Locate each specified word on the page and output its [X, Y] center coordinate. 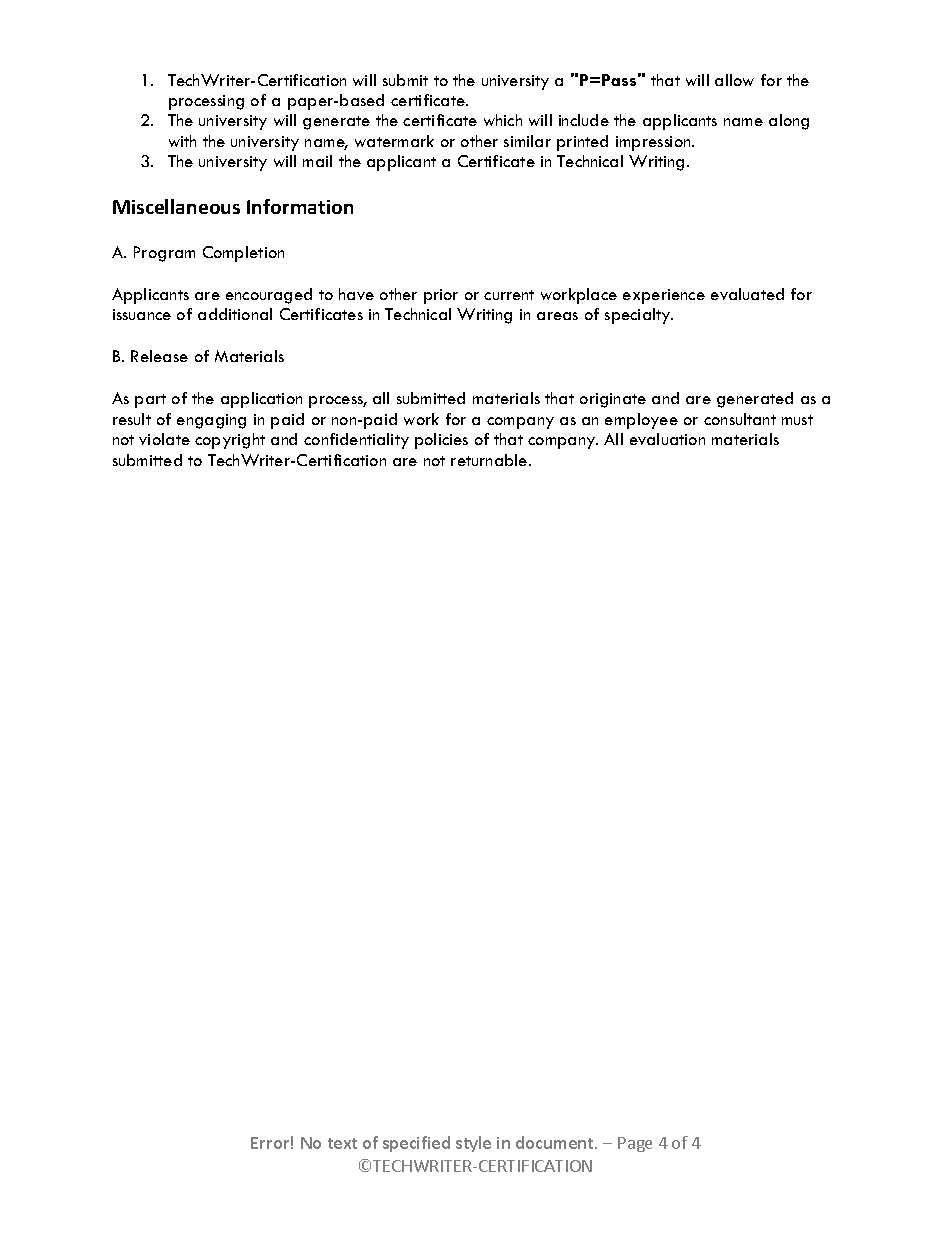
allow [734, 80]
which [503, 120]
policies [441, 441]
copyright [230, 441]
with [182, 141]
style [473, 1144]
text [342, 1143]
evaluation [667, 439]
